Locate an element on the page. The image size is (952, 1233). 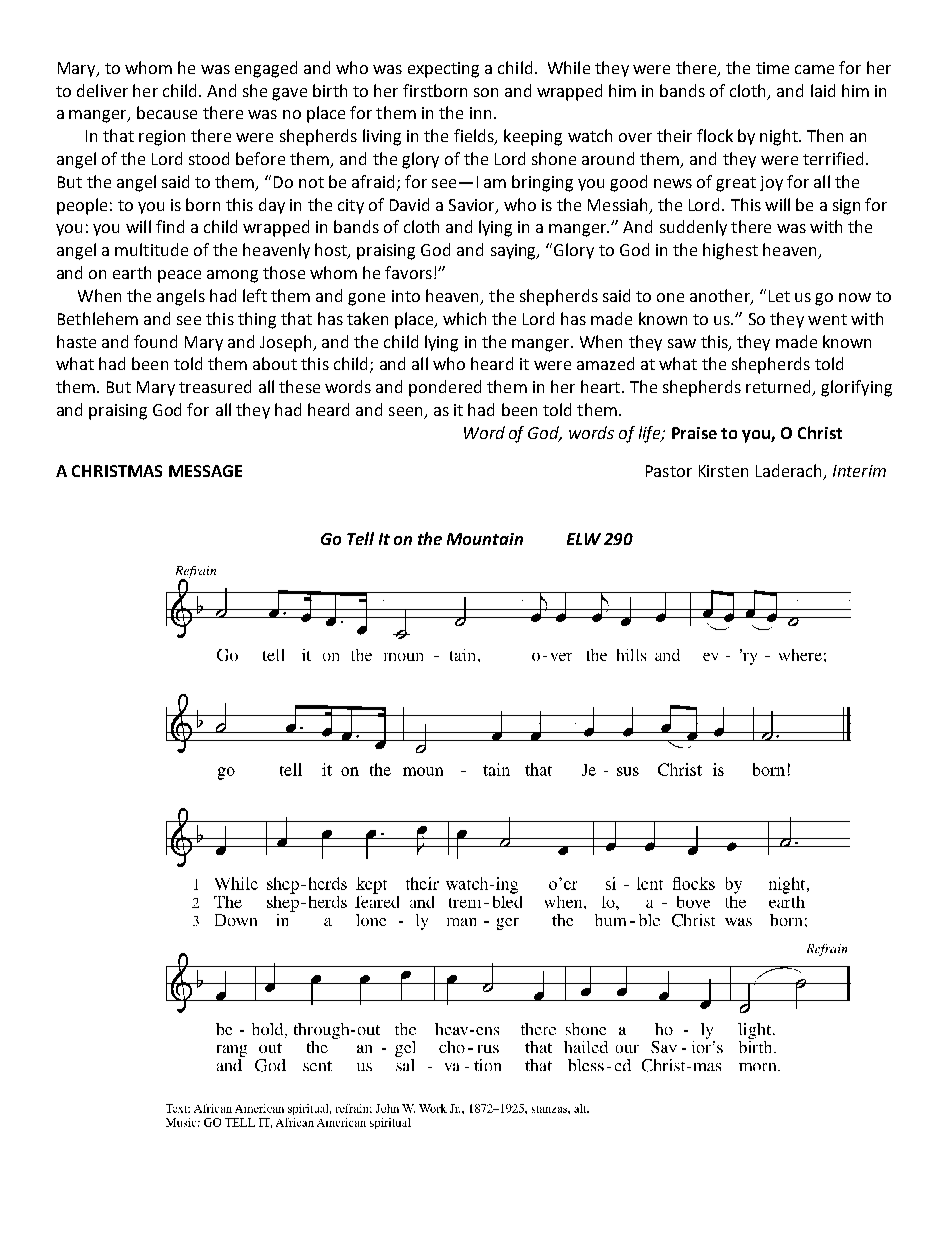
Kirsten is located at coordinates (723, 471).
